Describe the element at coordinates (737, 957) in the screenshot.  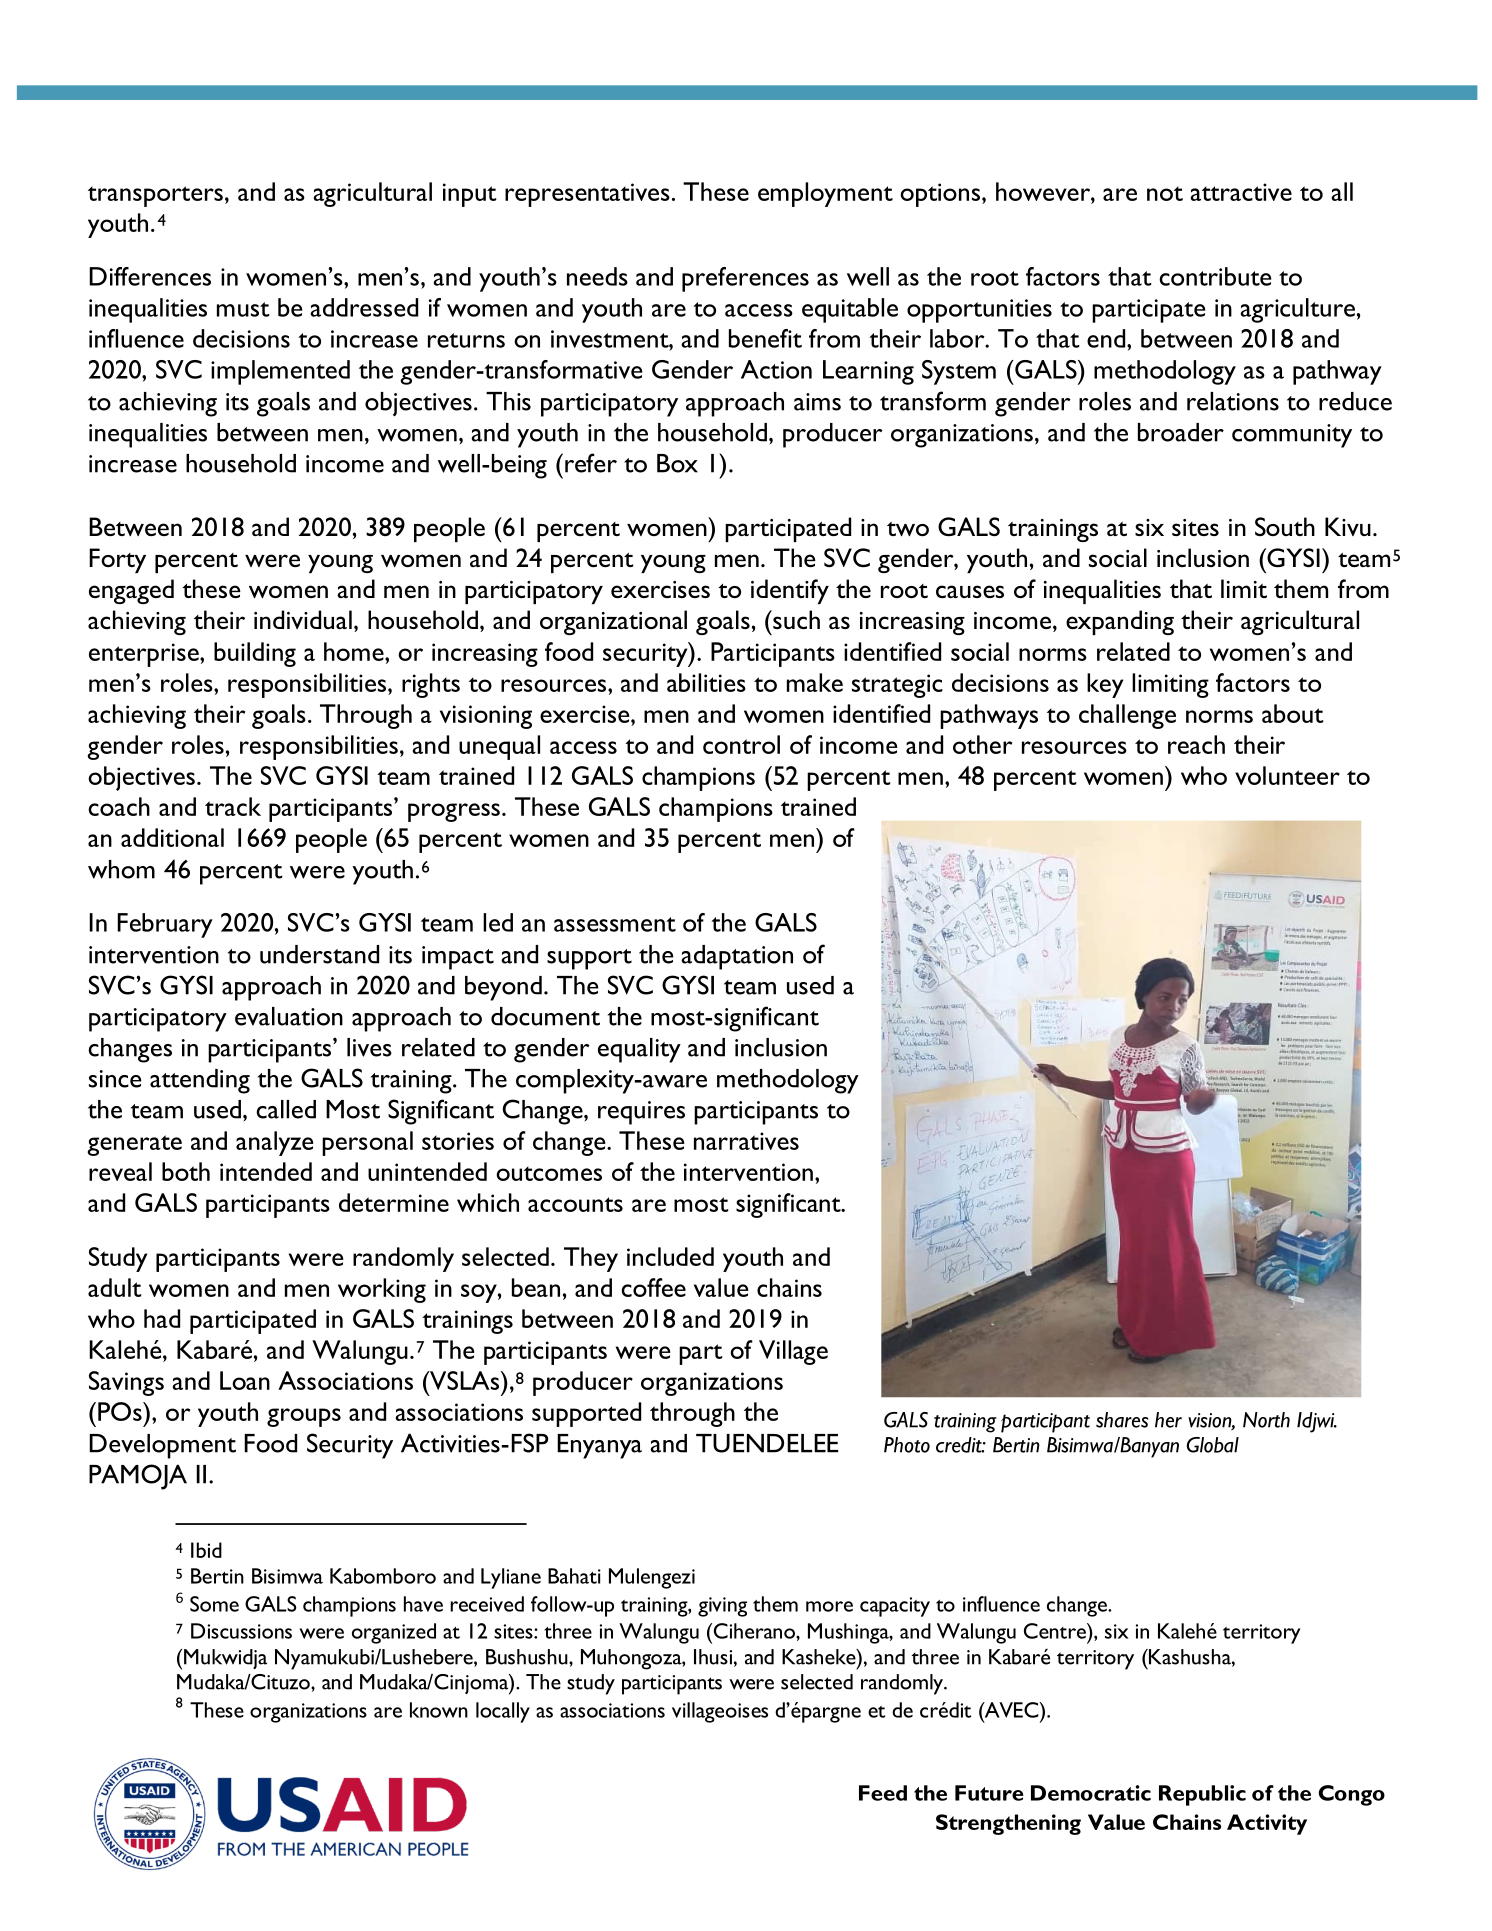
I see `adaptation` at that location.
